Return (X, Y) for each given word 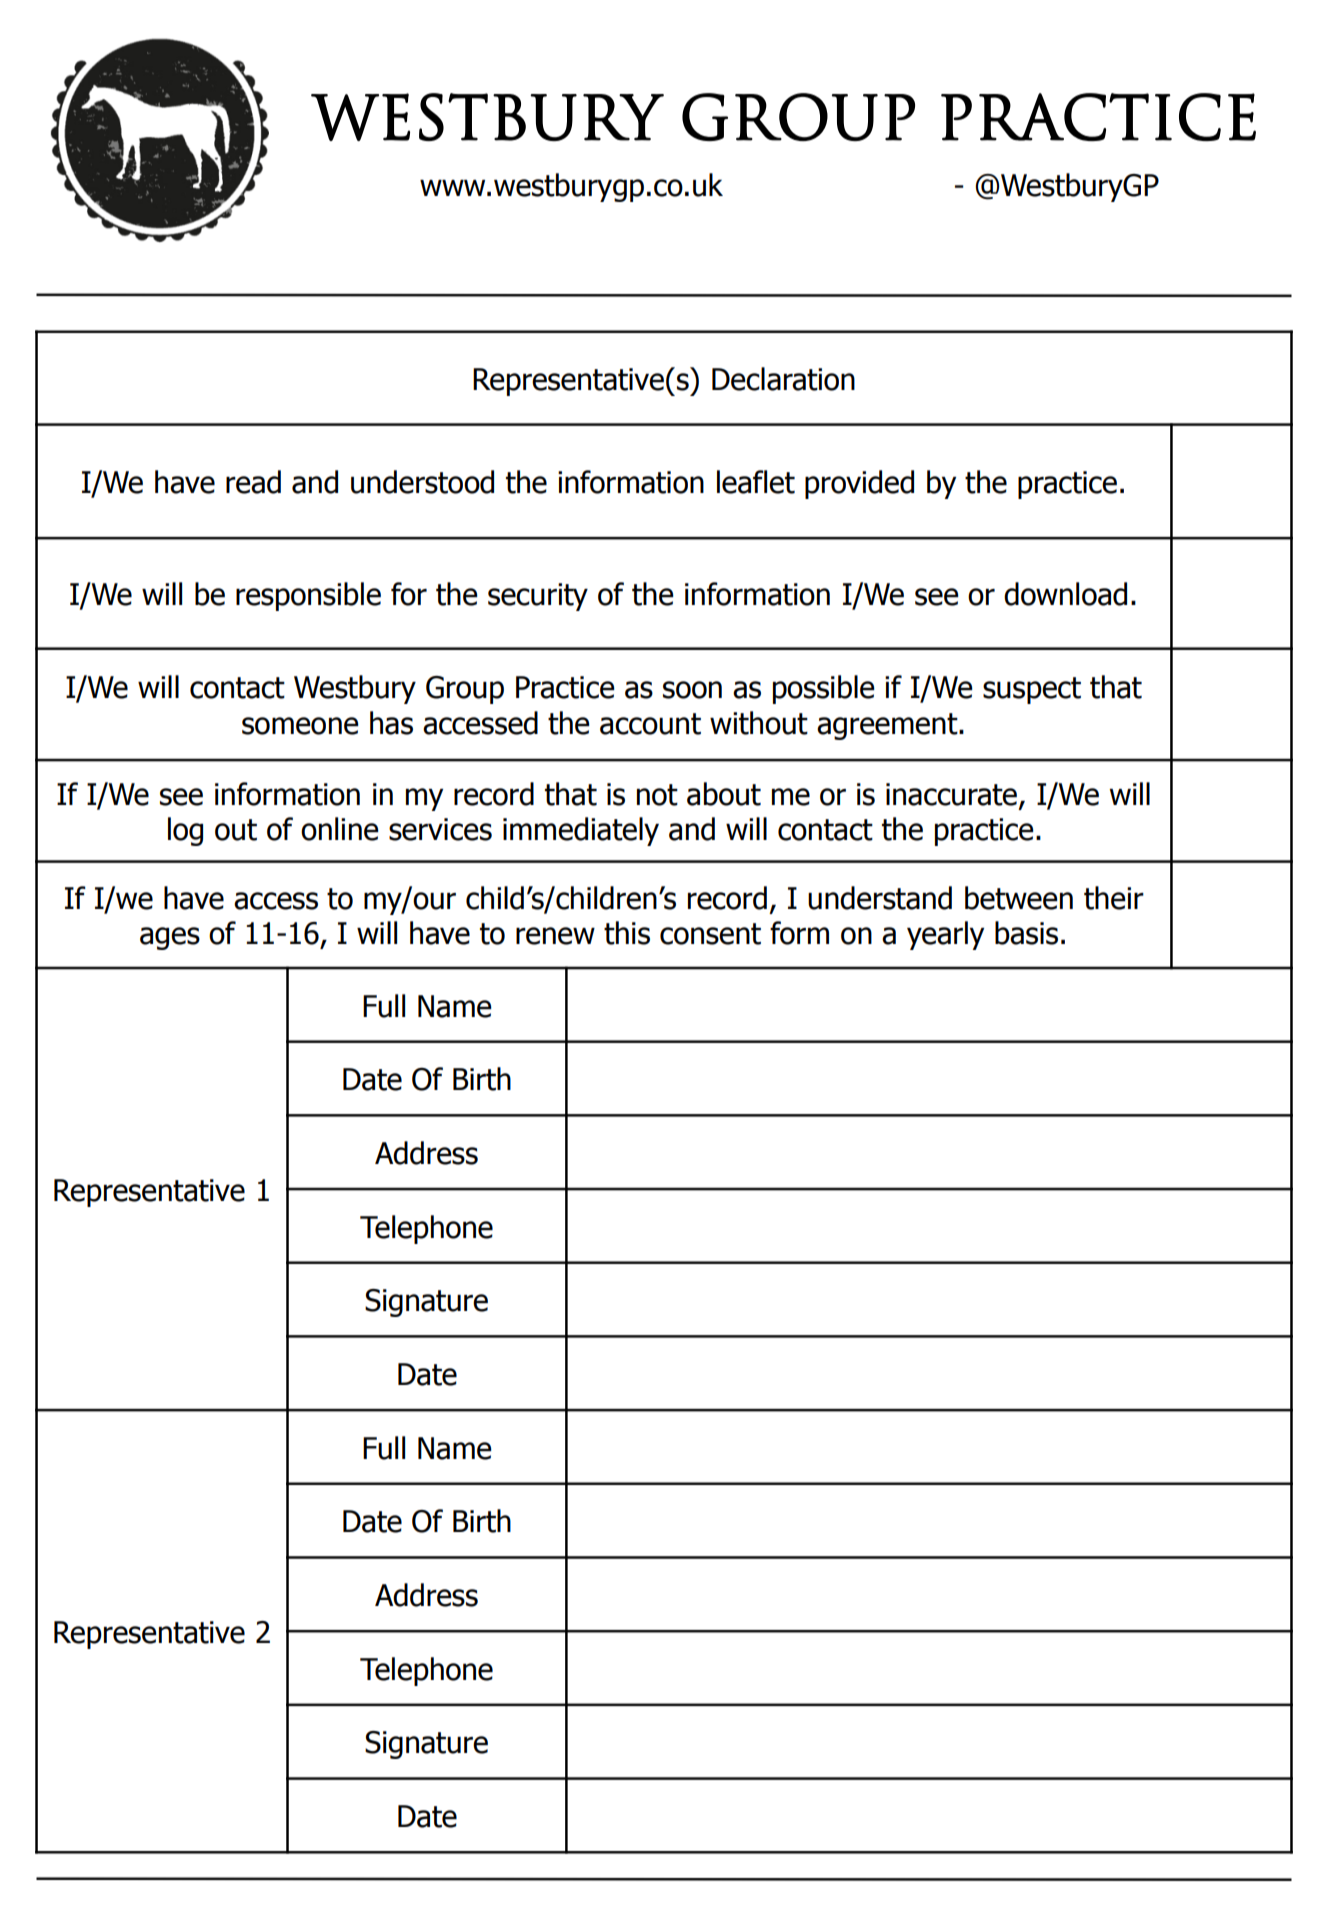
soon (692, 690)
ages (170, 938)
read (253, 482)
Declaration (783, 379)
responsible (308, 596)
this (627, 933)
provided (859, 484)
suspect (1032, 690)
